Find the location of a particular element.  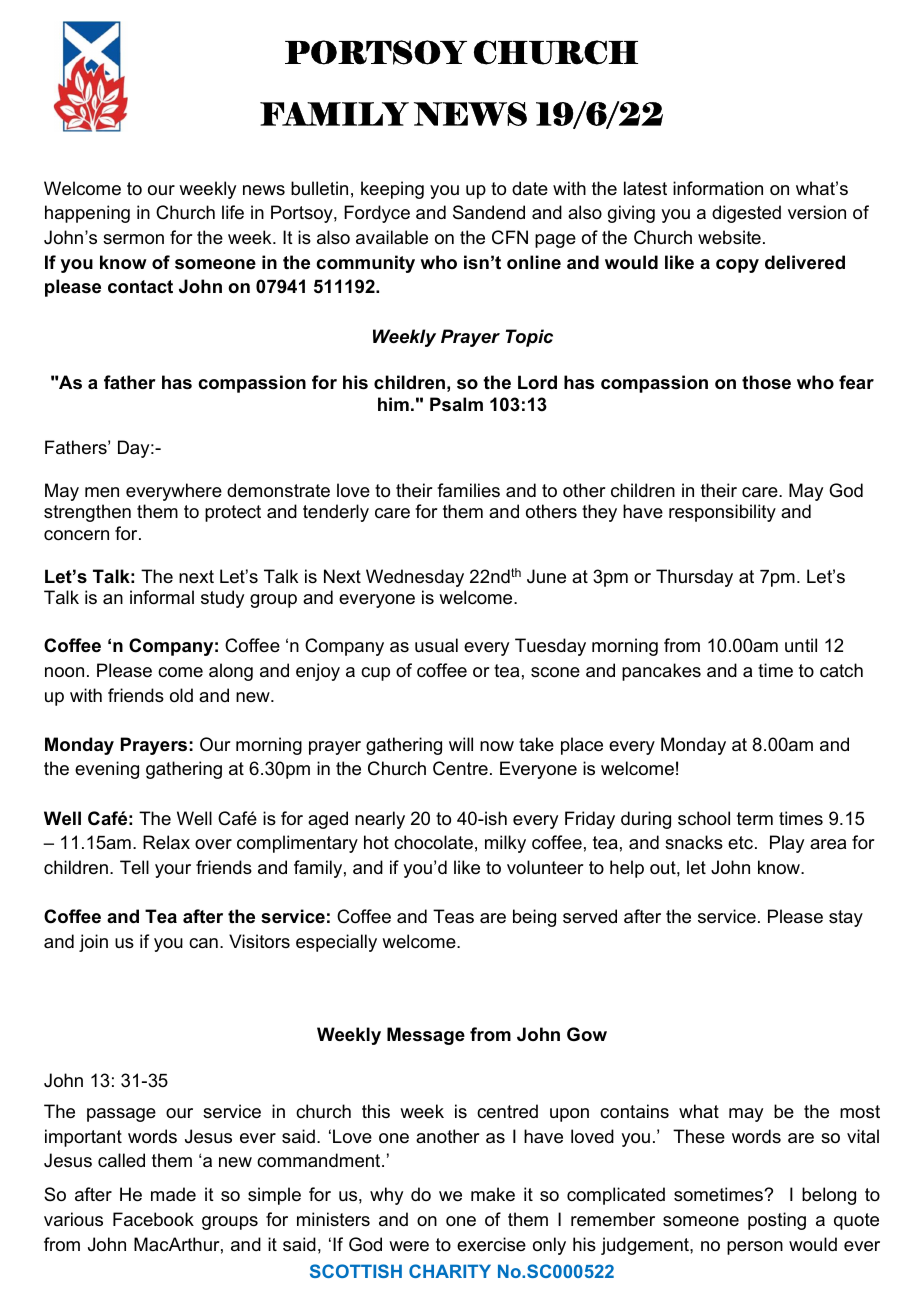

person is located at coordinates (755, 1248).
